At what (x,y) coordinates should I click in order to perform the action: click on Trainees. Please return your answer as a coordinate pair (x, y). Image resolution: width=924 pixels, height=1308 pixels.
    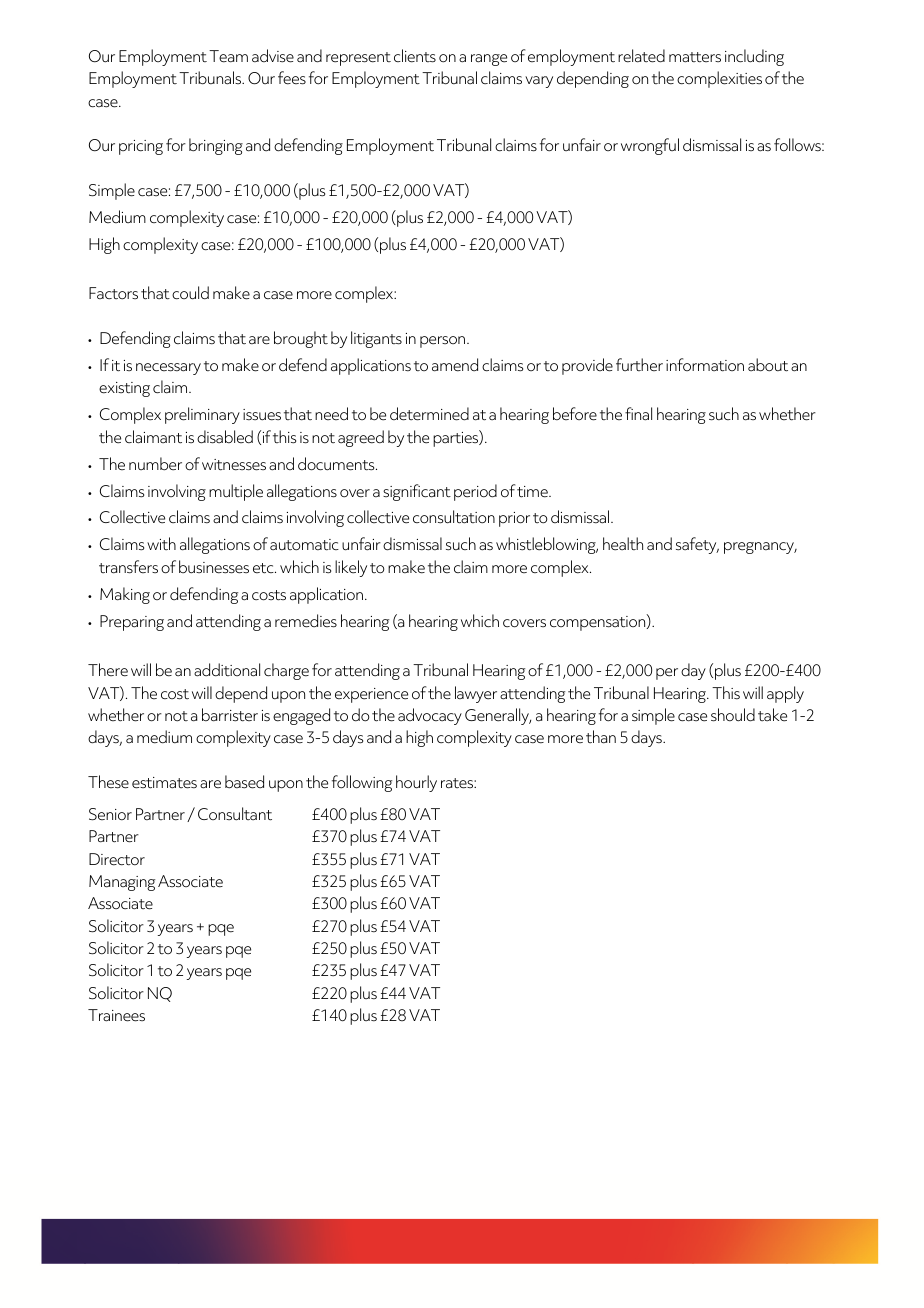
    Looking at the image, I should click on (116, 1015).
